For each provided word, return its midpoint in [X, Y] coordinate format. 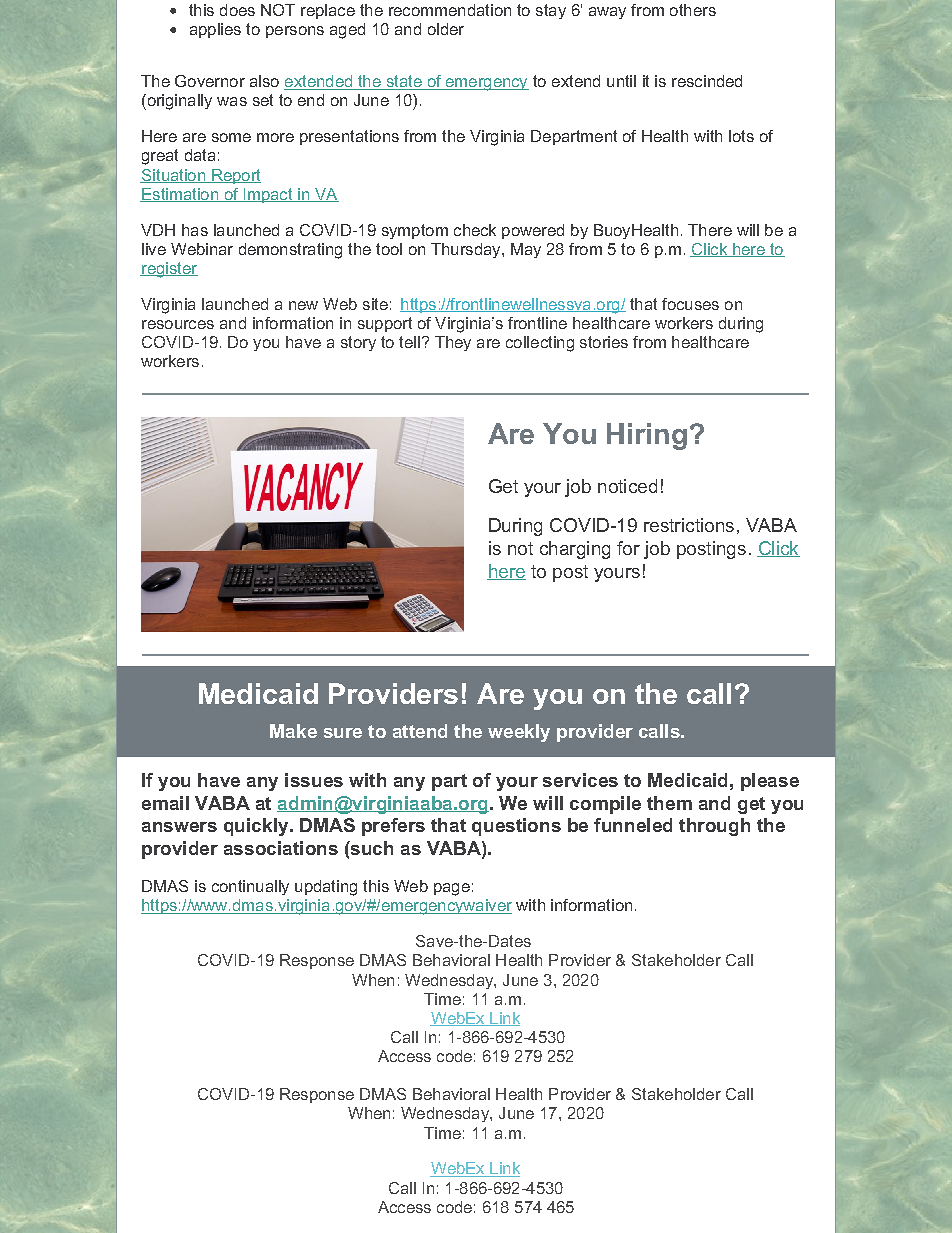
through [714, 827]
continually [250, 887]
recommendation [450, 10]
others [693, 10]
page [452, 889]
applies [215, 30]
